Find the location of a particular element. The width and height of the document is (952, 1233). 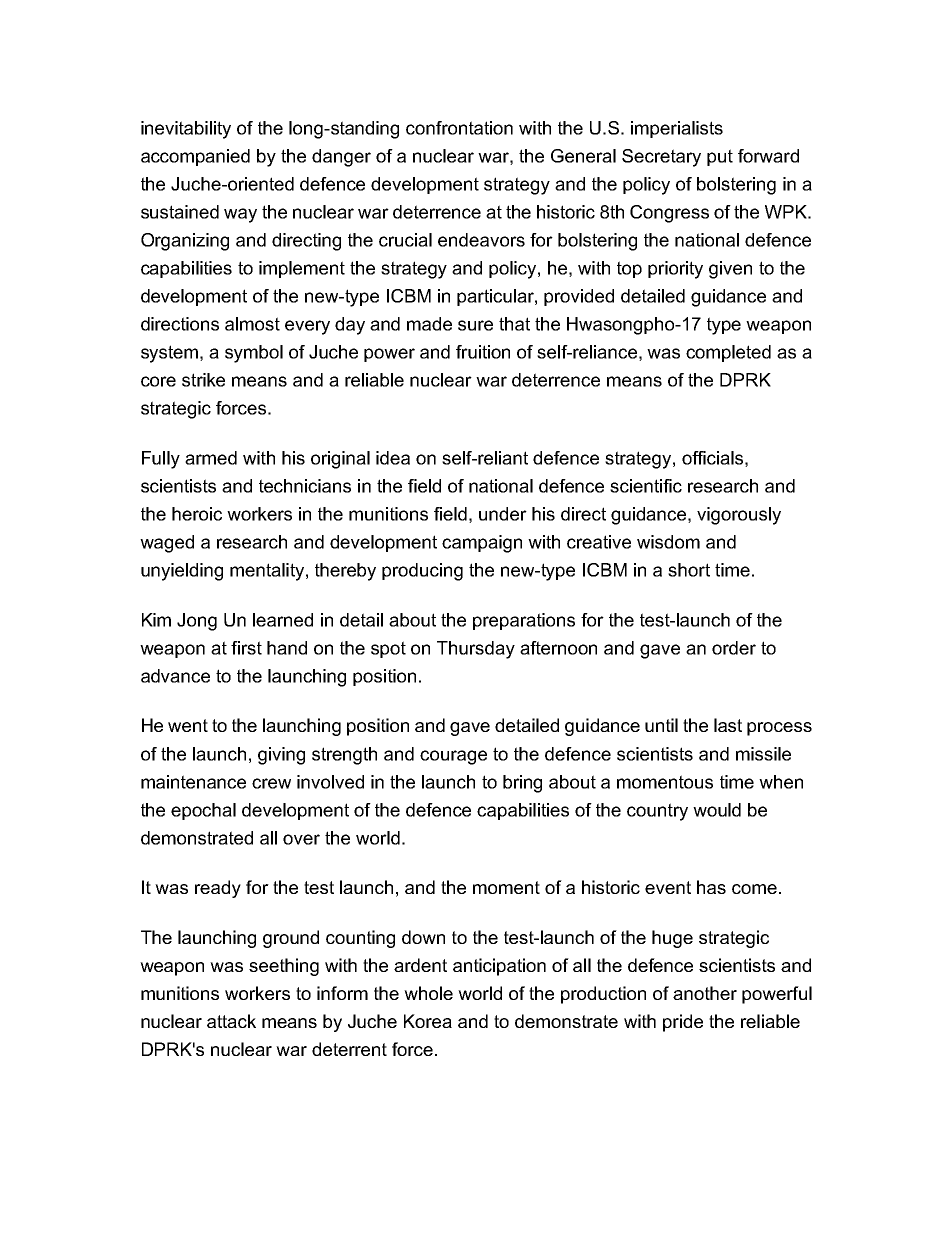

confrontation is located at coordinates (459, 128).
